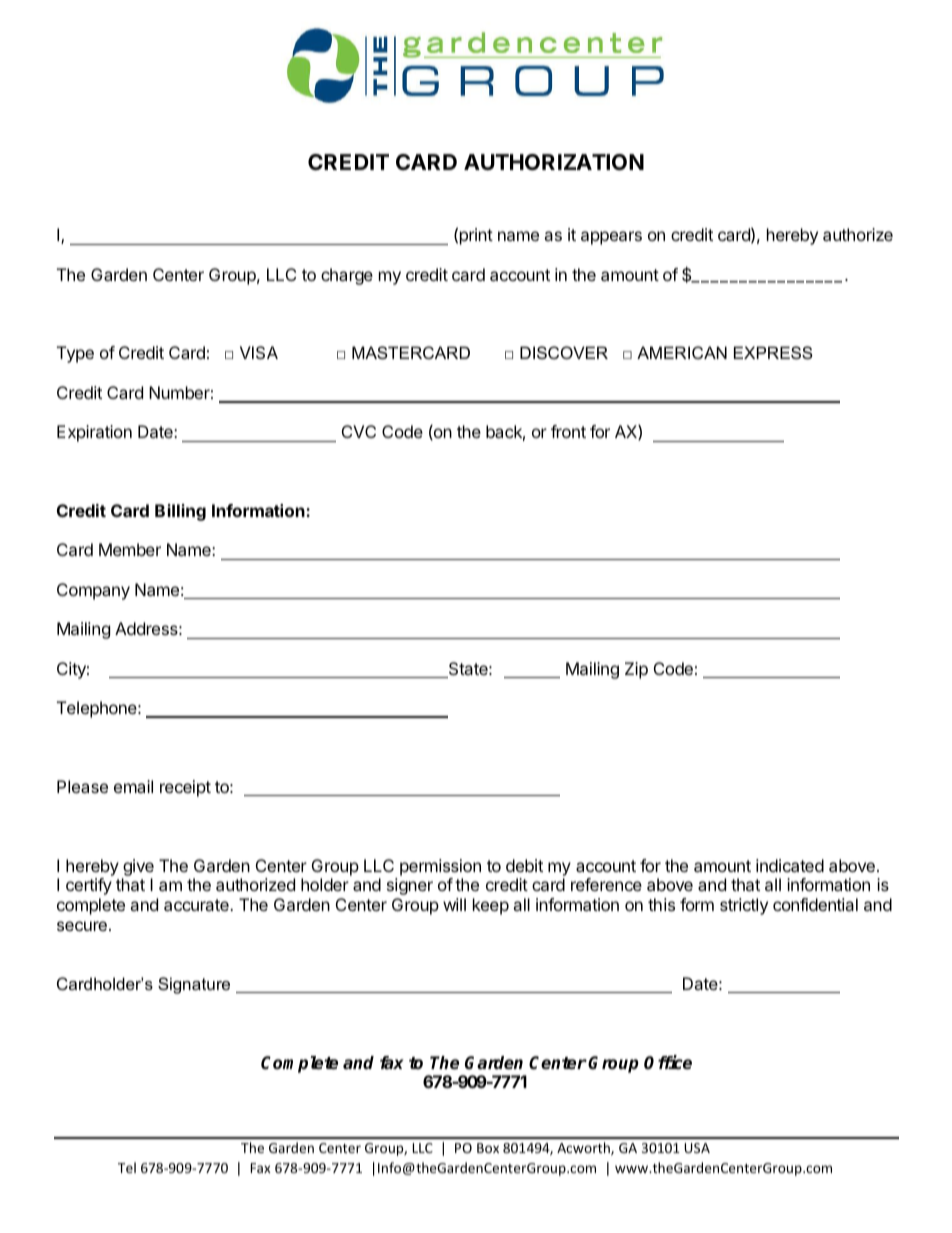 The height and width of the screenshot is (1233, 952). What do you see at coordinates (697, 1148) in the screenshot?
I see `USA` at bounding box center [697, 1148].
